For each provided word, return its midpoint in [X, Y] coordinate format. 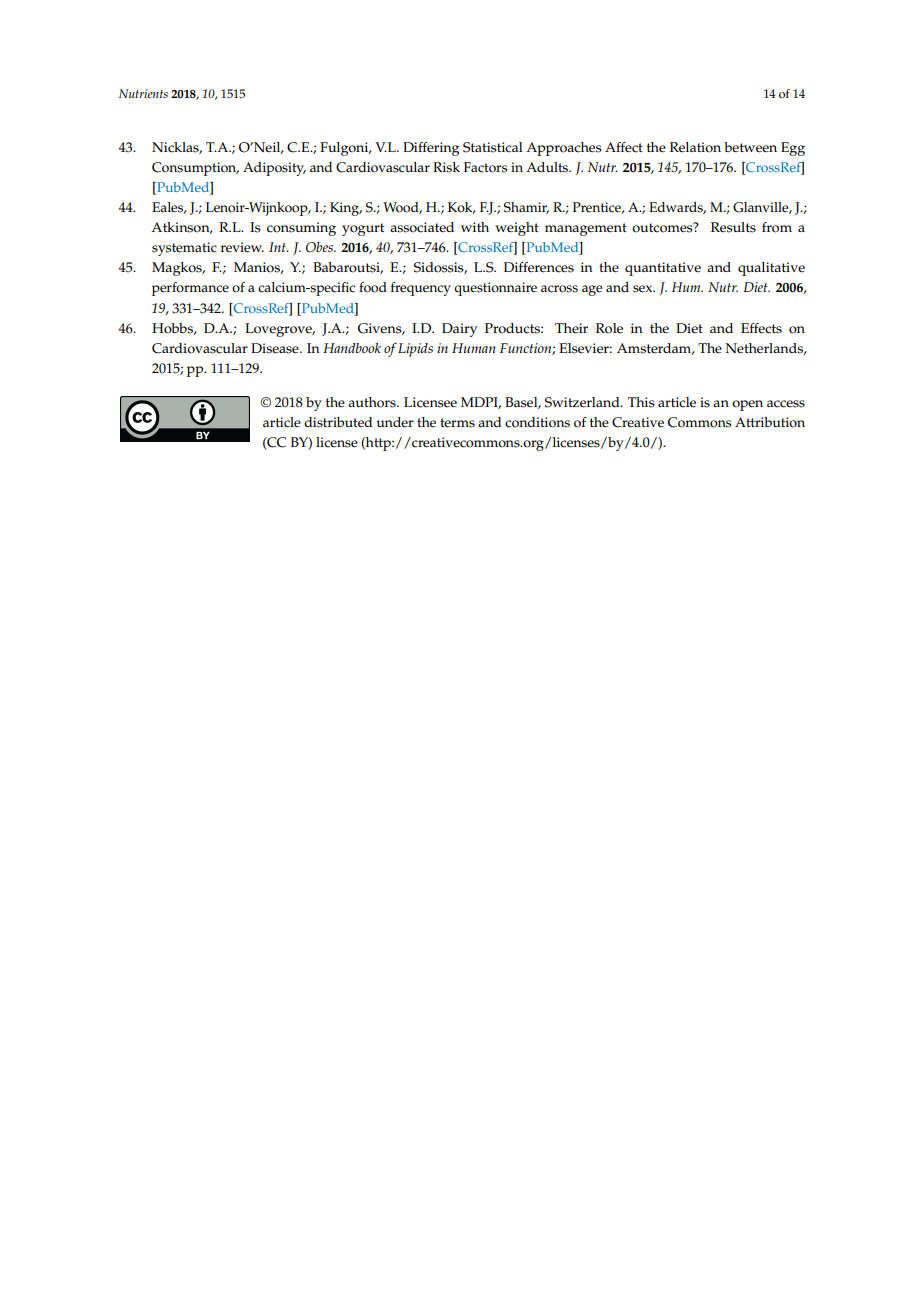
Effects [761, 328]
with [475, 227]
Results [733, 227]
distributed [338, 422]
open [747, 405]
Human [473, 348]
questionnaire [495, 289]
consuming [301, 229]
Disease [276, 348]
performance [190, 289]
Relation [695, 147]
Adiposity [274, 169]
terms [457, 423]
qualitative [771, 269]
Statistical [493, 147]
